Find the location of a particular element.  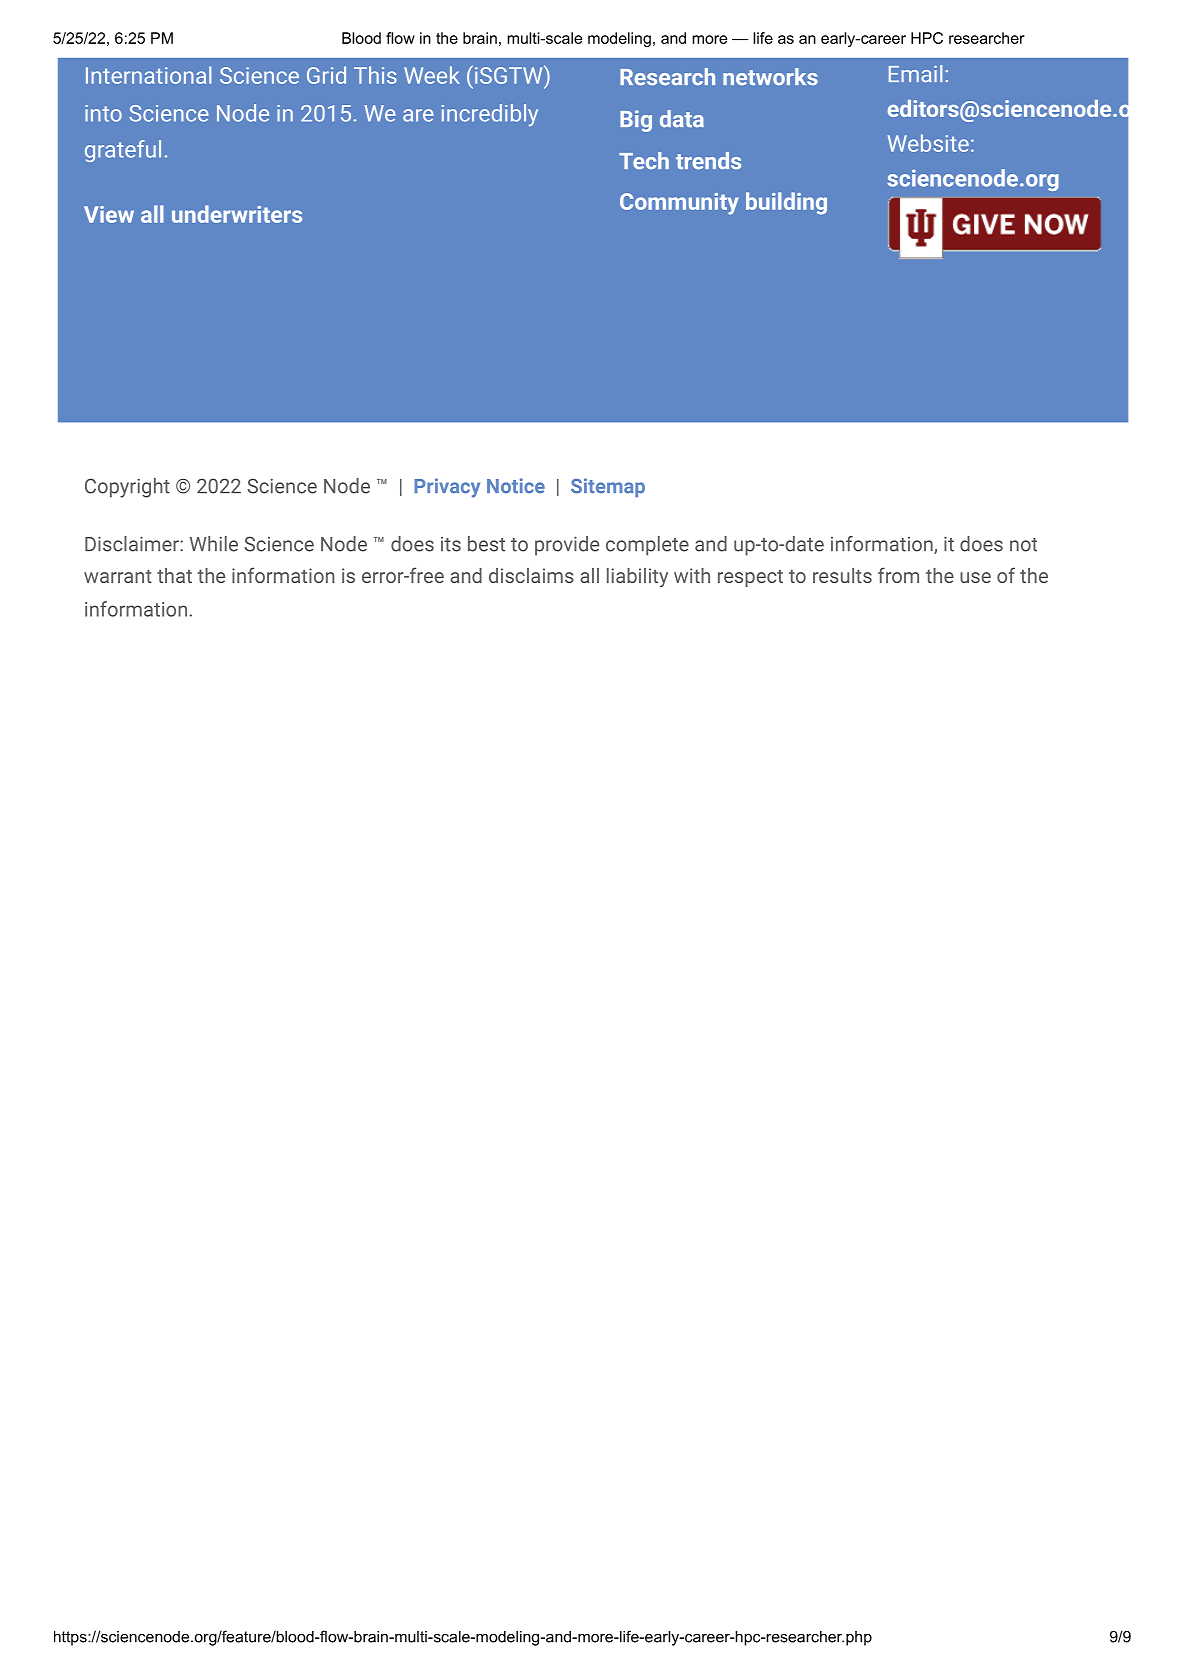

from is located at coordinates (898, 575).
